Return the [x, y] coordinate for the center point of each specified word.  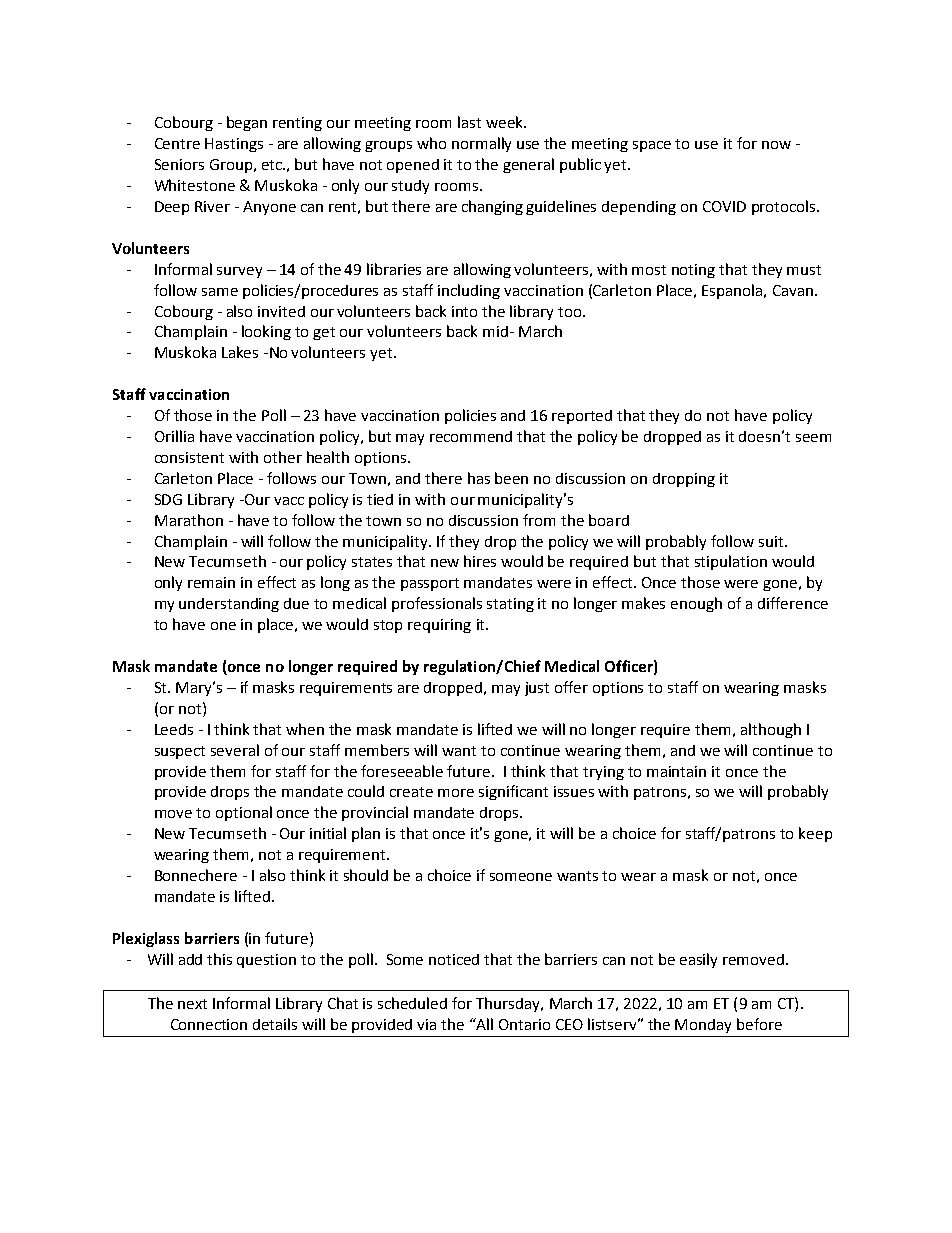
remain [211, 582]
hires [480, 561]
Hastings [234, 145]
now [776, 145]
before [759, 1024]
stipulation [731, 562]
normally [481, 144]
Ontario [524, 1024]
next [192, 1004]
